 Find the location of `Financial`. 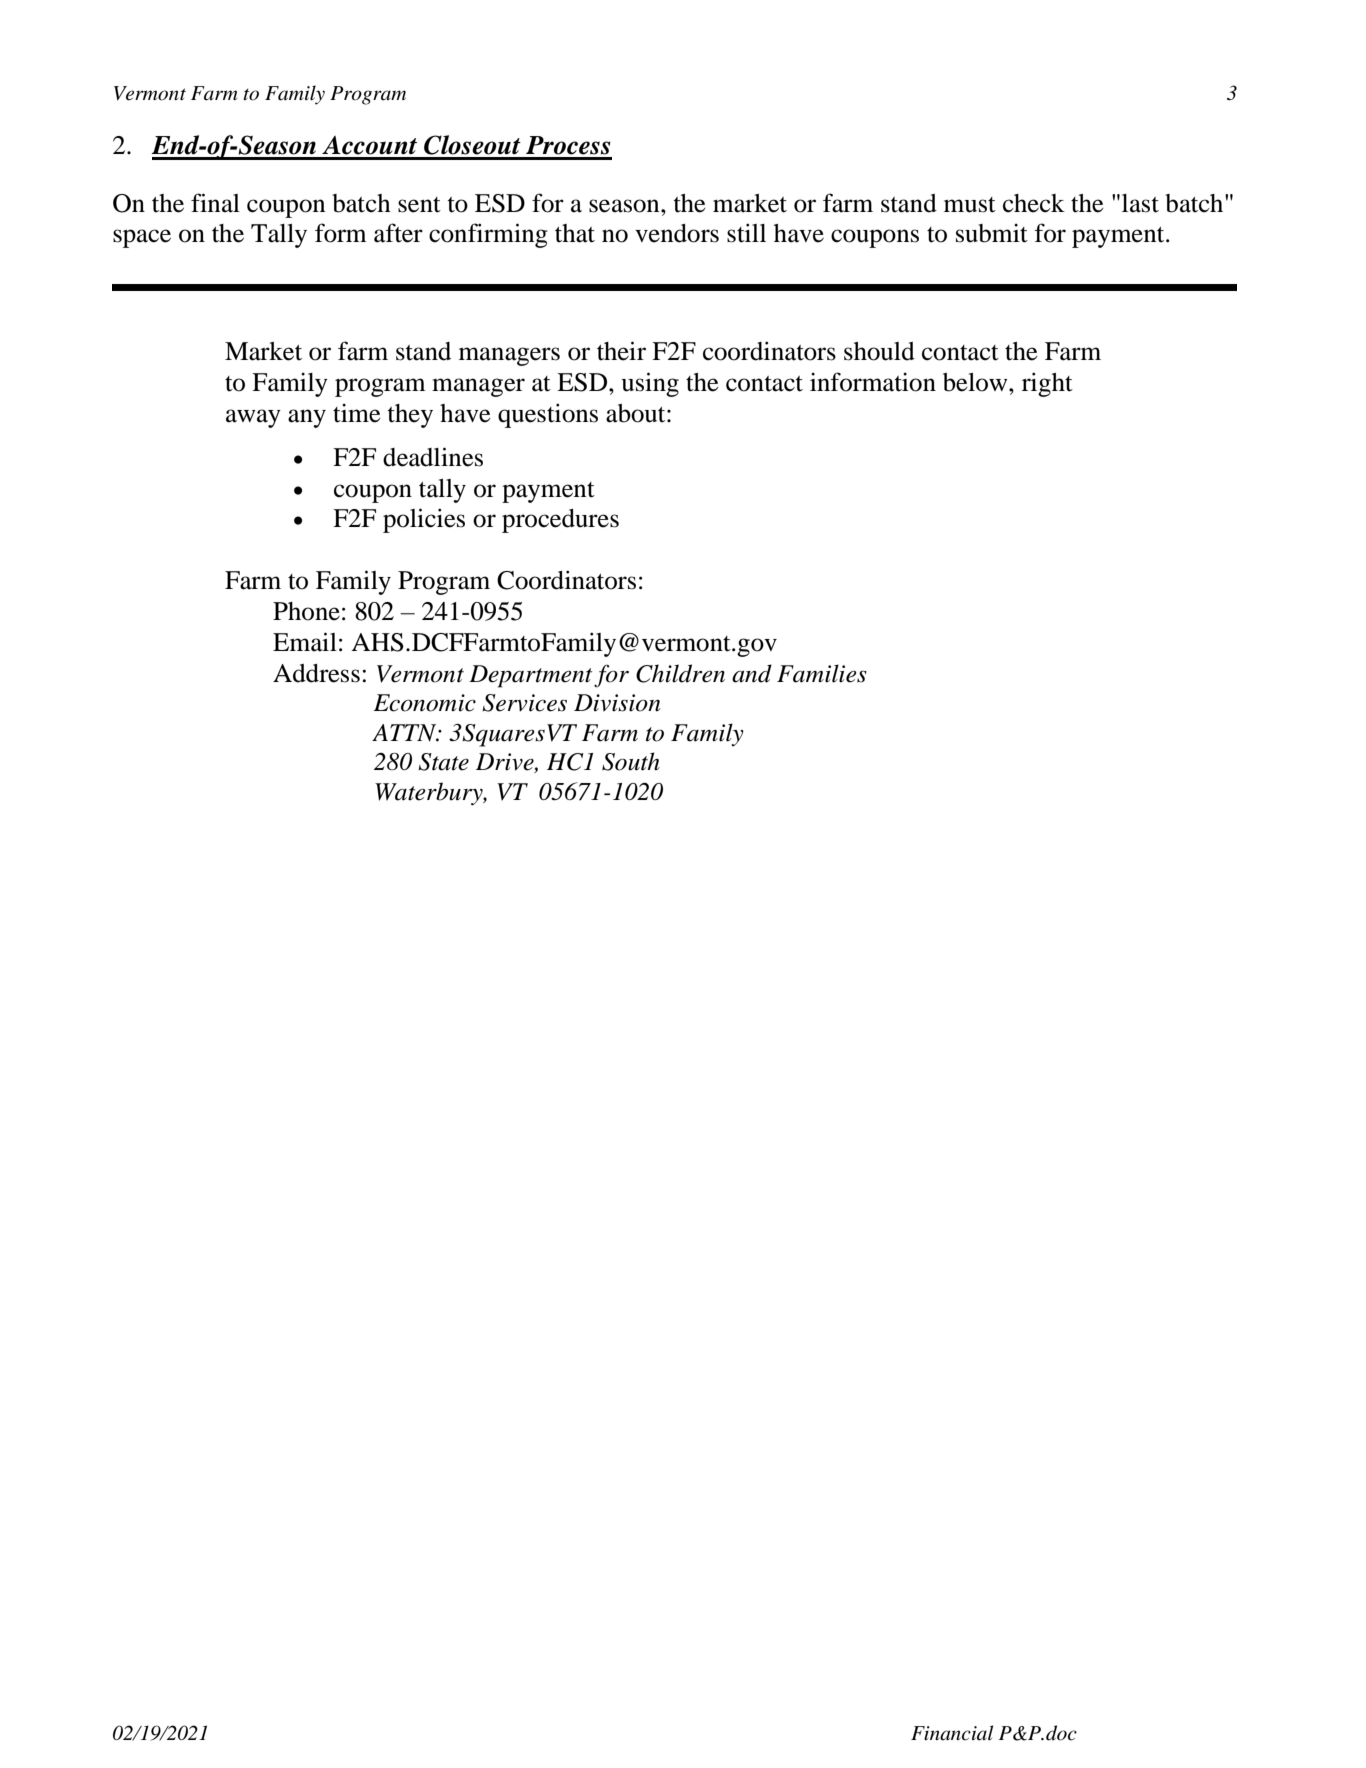

Financial is located at coordinates (952, 1733).
